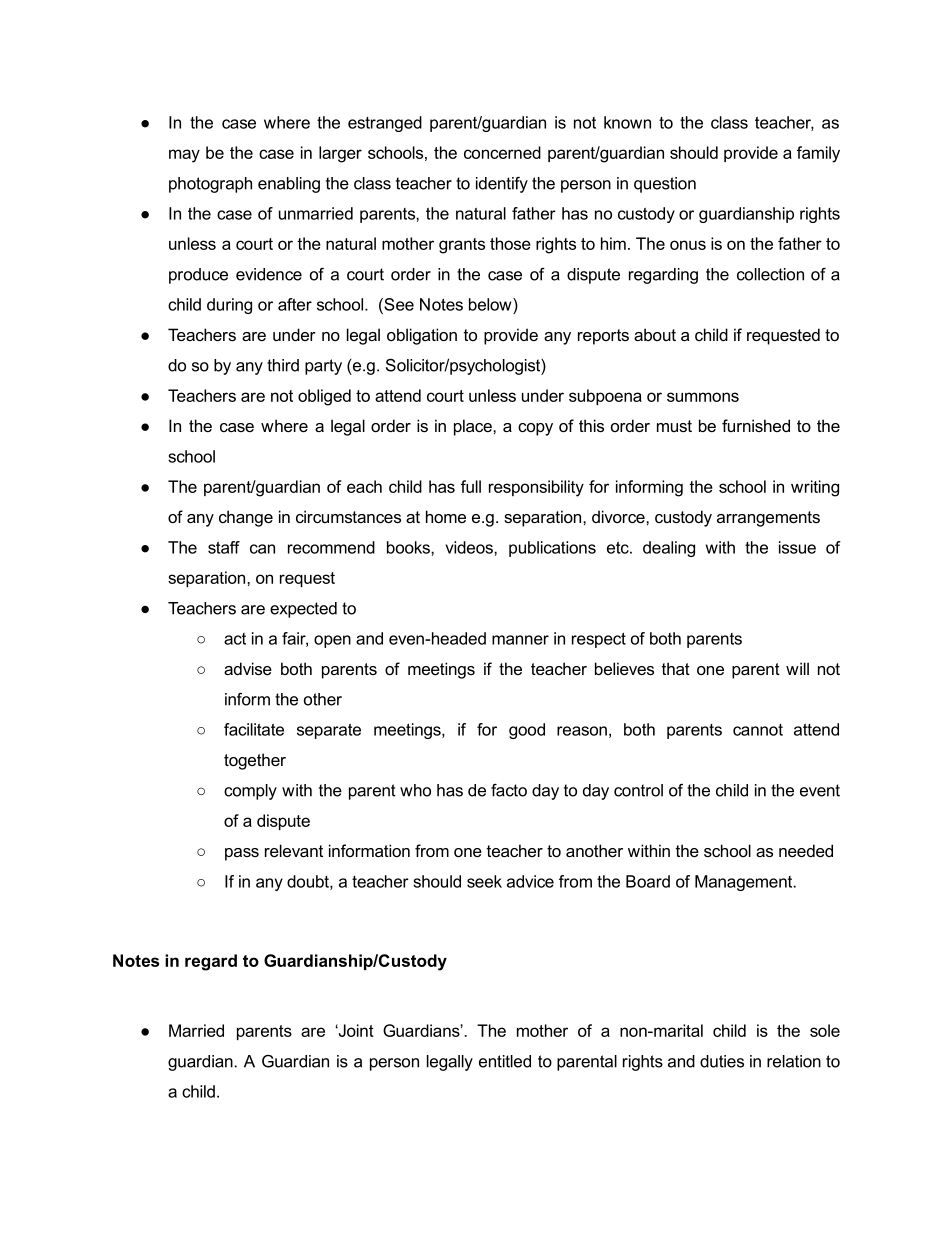 Image resolution: width=952 pixels, height=1233 pixels. Describe the element at coordinates (520, 640) in the document. I see `manner` at that location.
